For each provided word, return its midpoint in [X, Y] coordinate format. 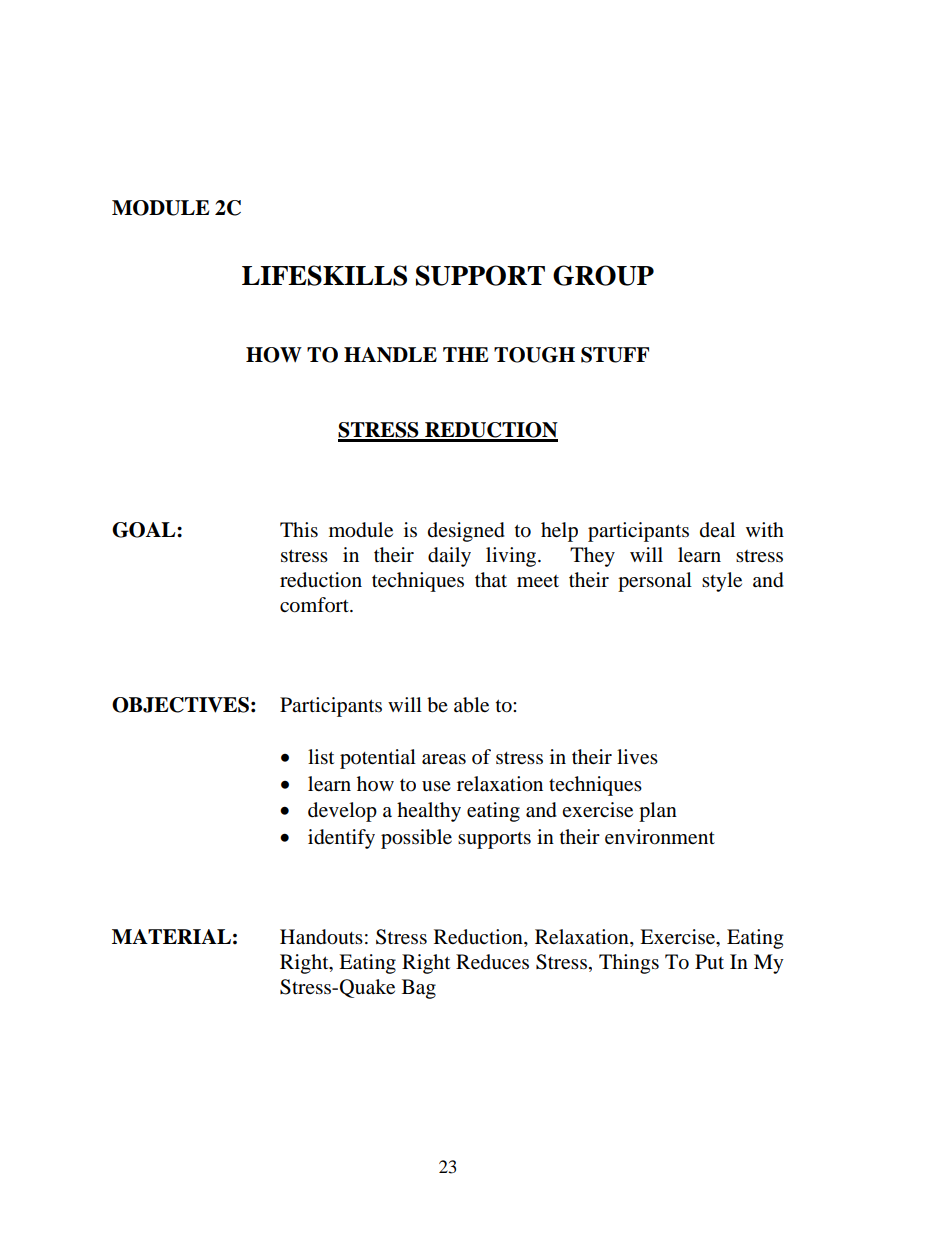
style [722, 582]
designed [466, 532]
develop [342, 812]
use [436, 786]
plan [658, 812]
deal [717, 530]
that [491, 579]
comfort [315, 605]
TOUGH [534, 355]
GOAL [145, 530]
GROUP [603, 275]
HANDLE [390, 355]
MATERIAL [171, 936]
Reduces [492, 962]
